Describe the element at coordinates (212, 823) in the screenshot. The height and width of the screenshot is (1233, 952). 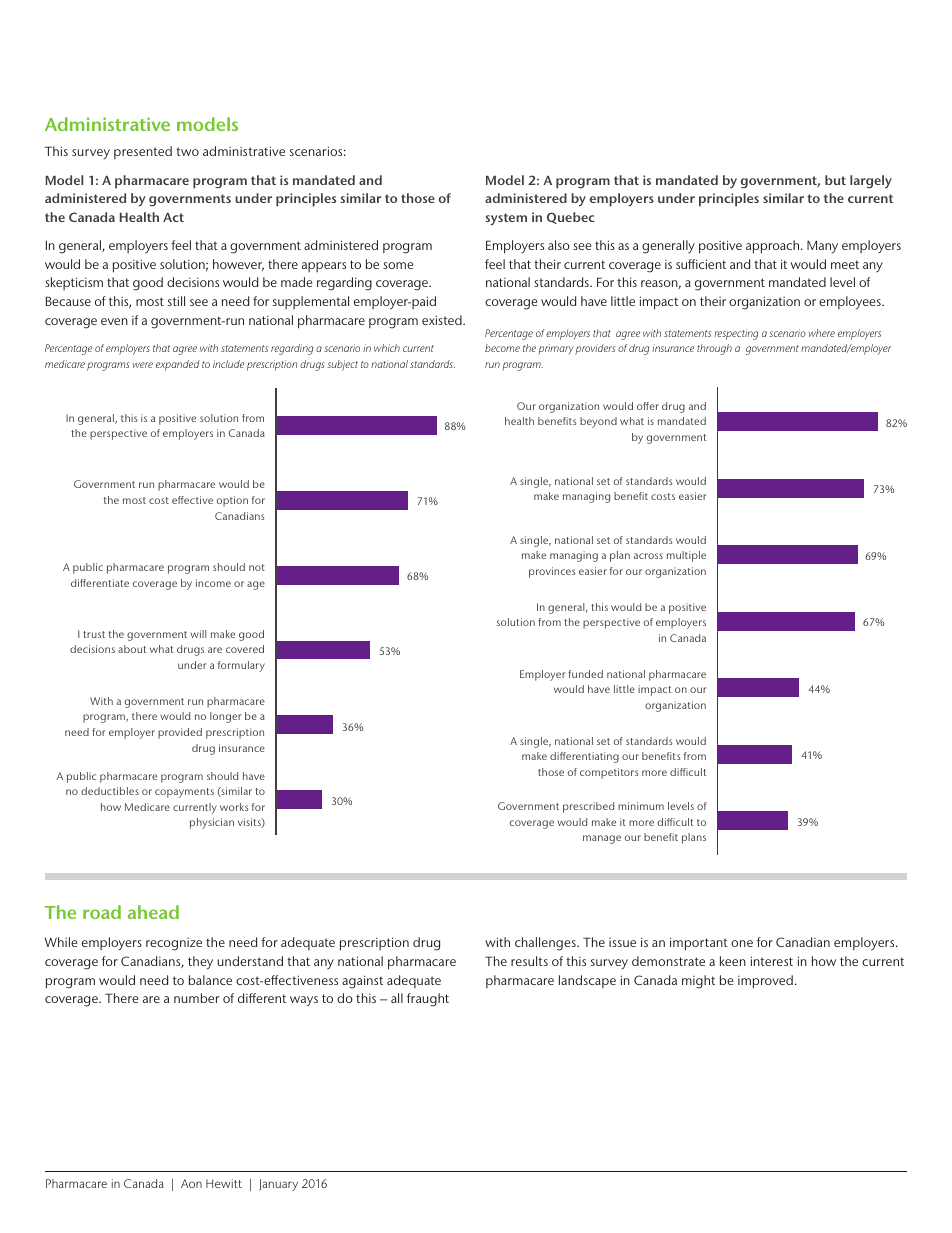
I see `physician` at that location.
